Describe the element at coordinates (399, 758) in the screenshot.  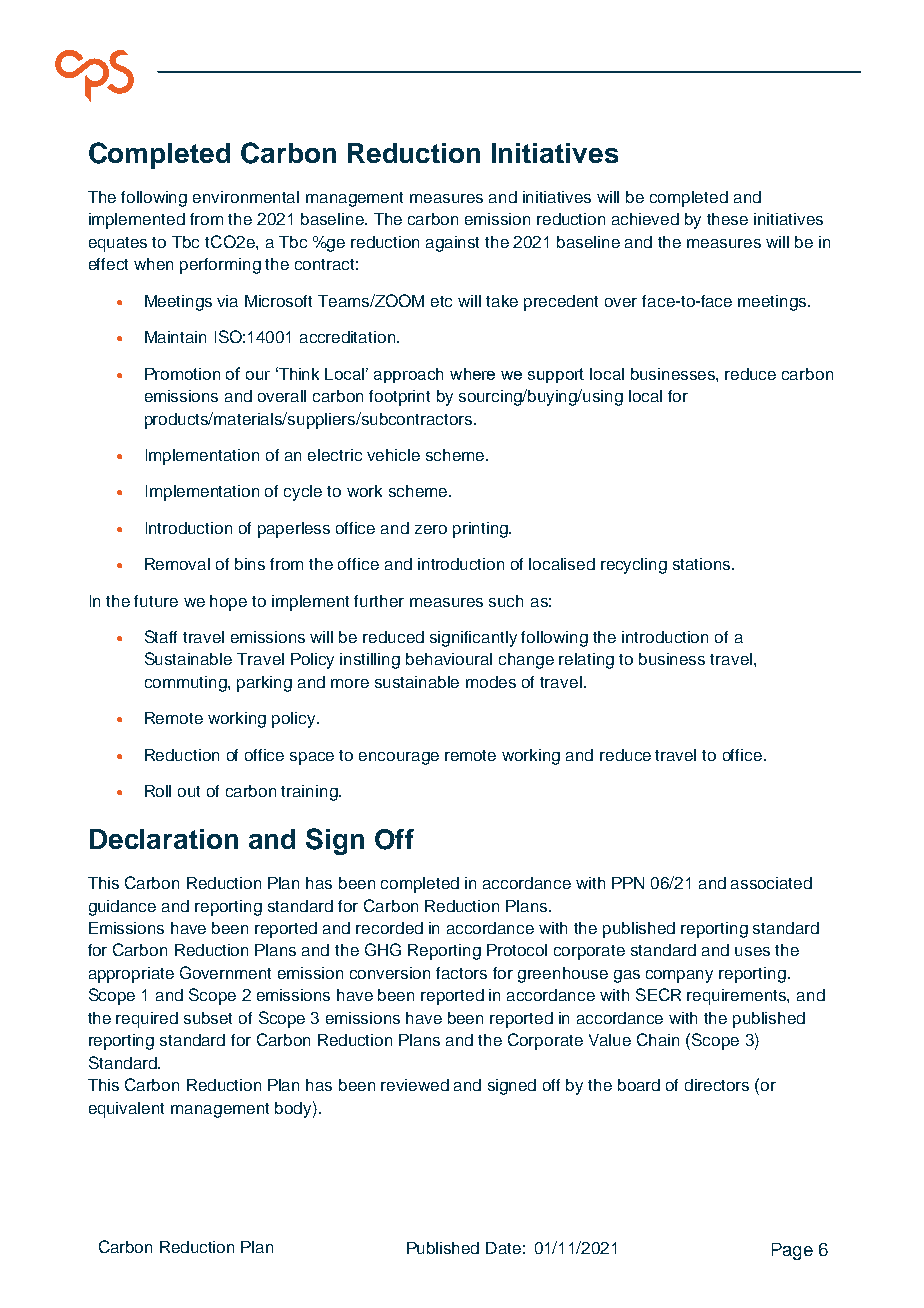
I see `encourage` at that location.
